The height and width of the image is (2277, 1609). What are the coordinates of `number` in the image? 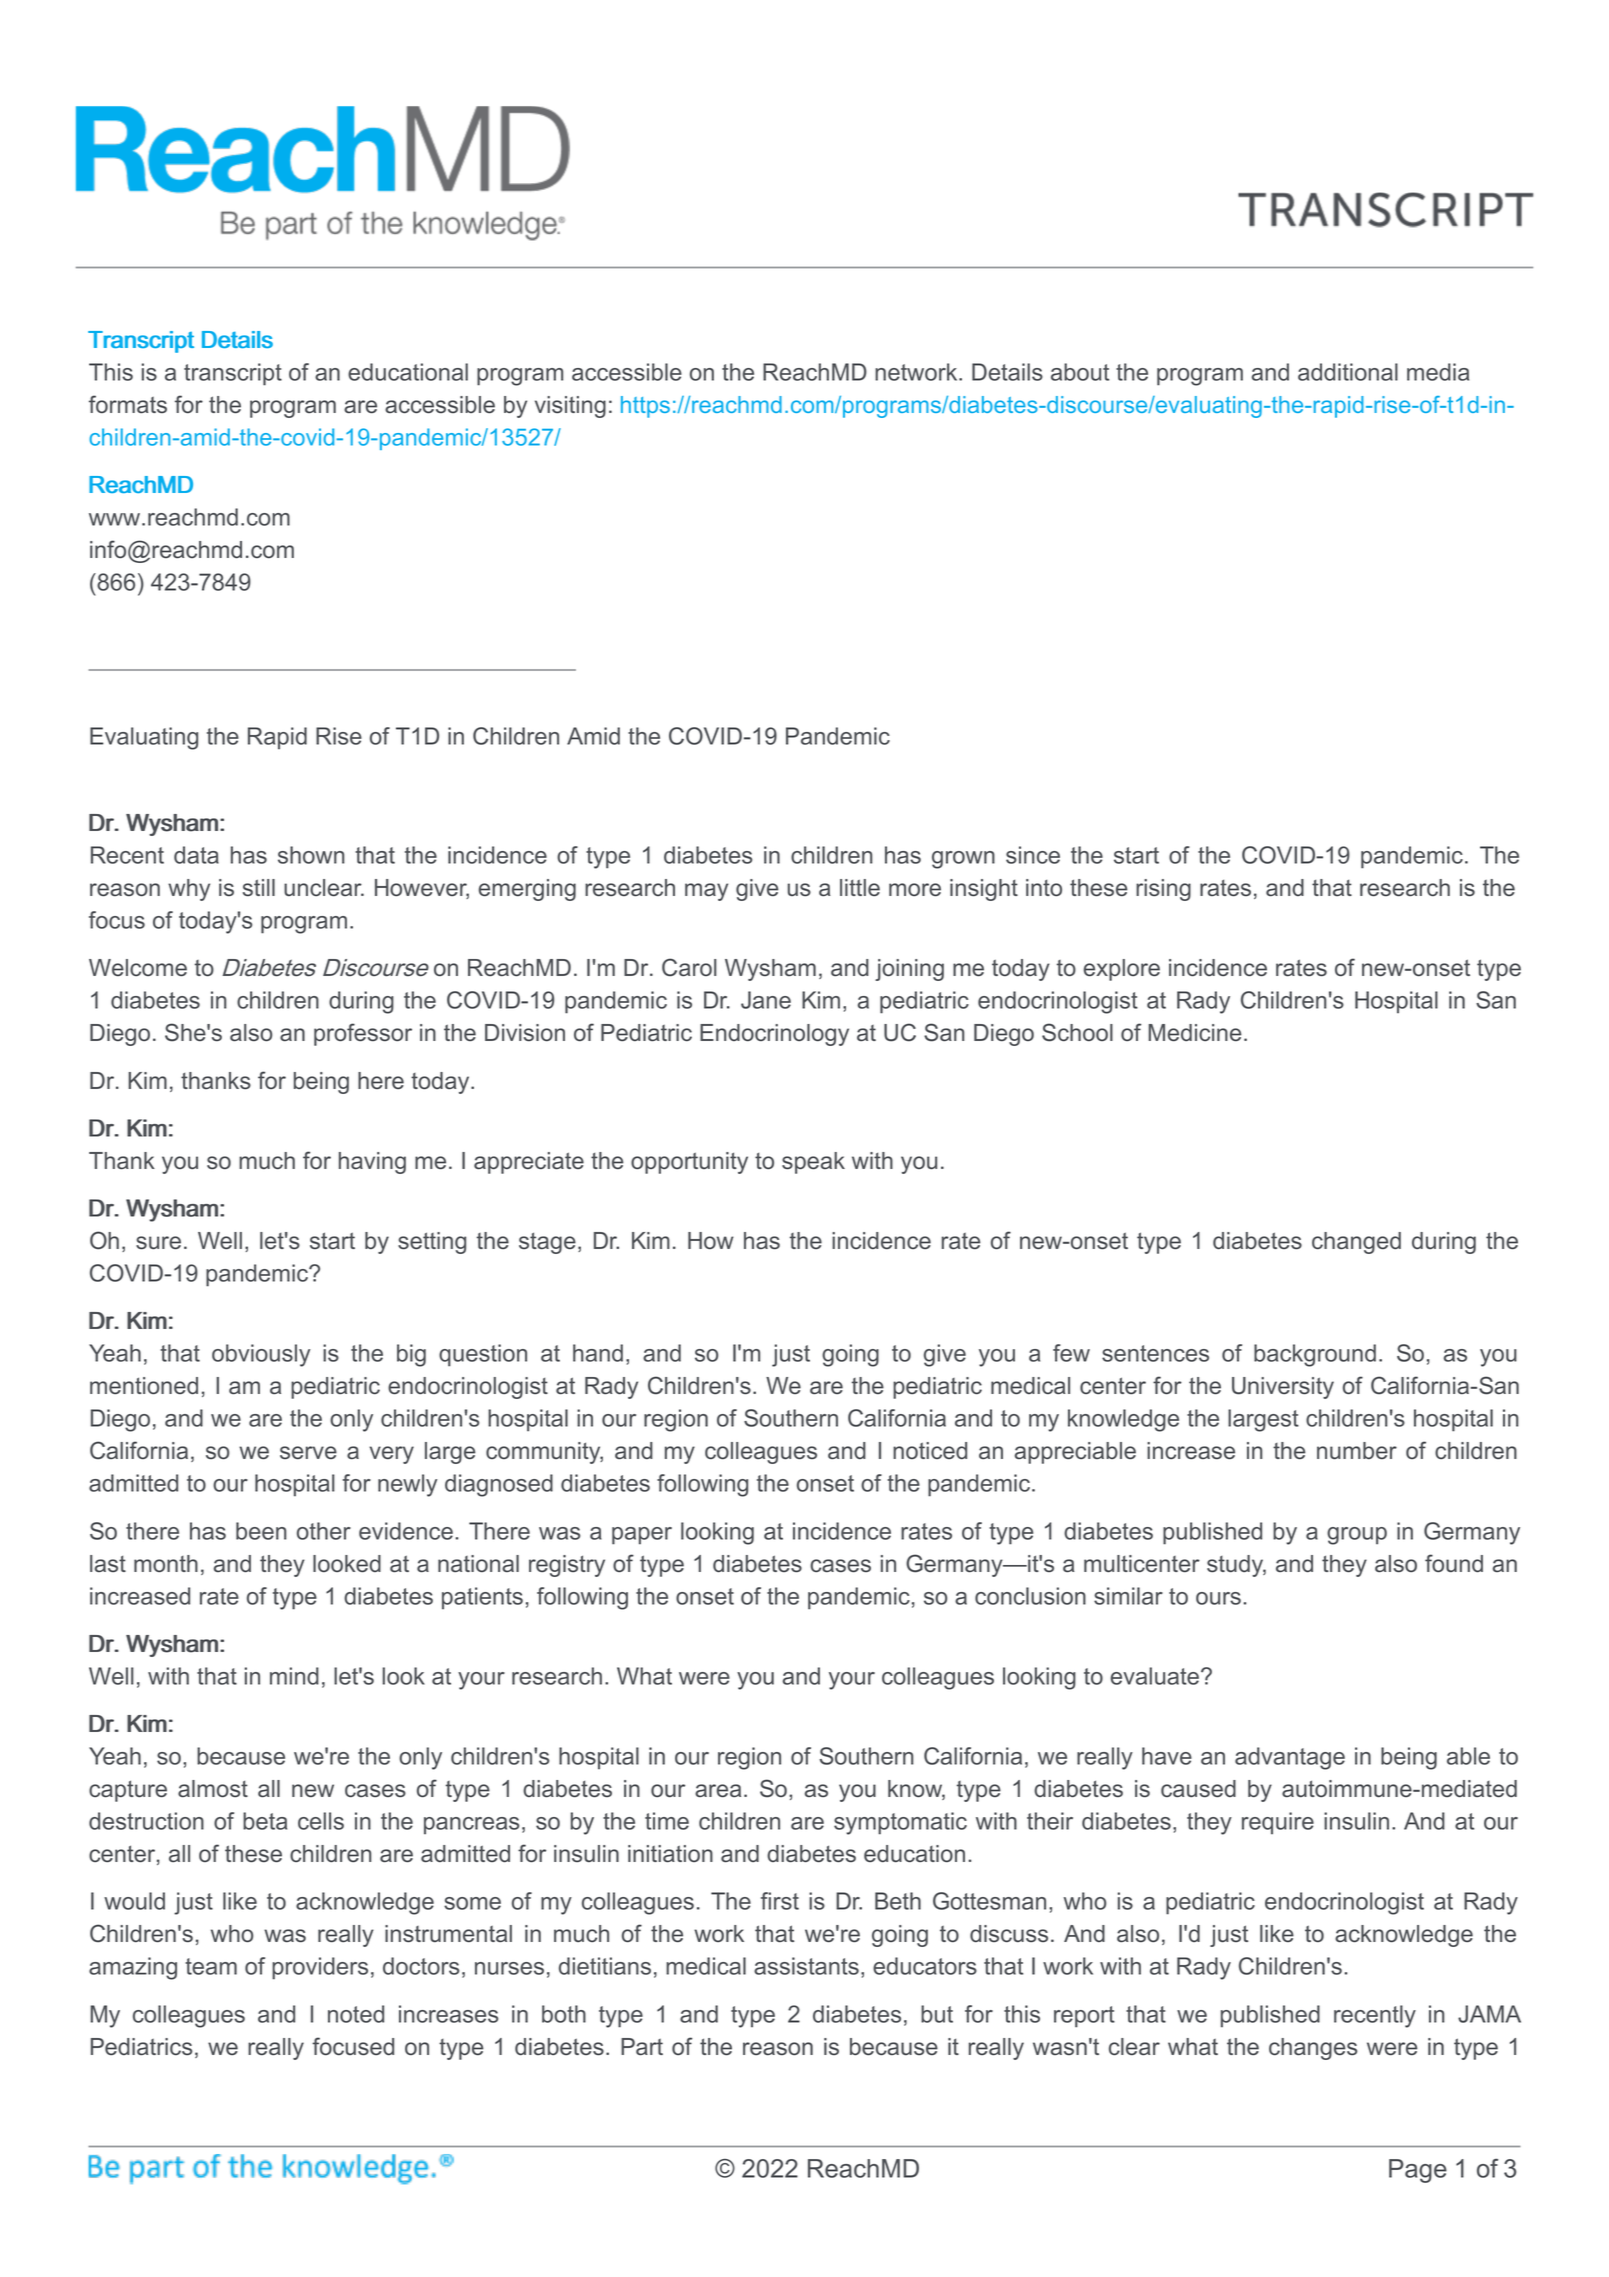 It's located at (1357, 1451).
